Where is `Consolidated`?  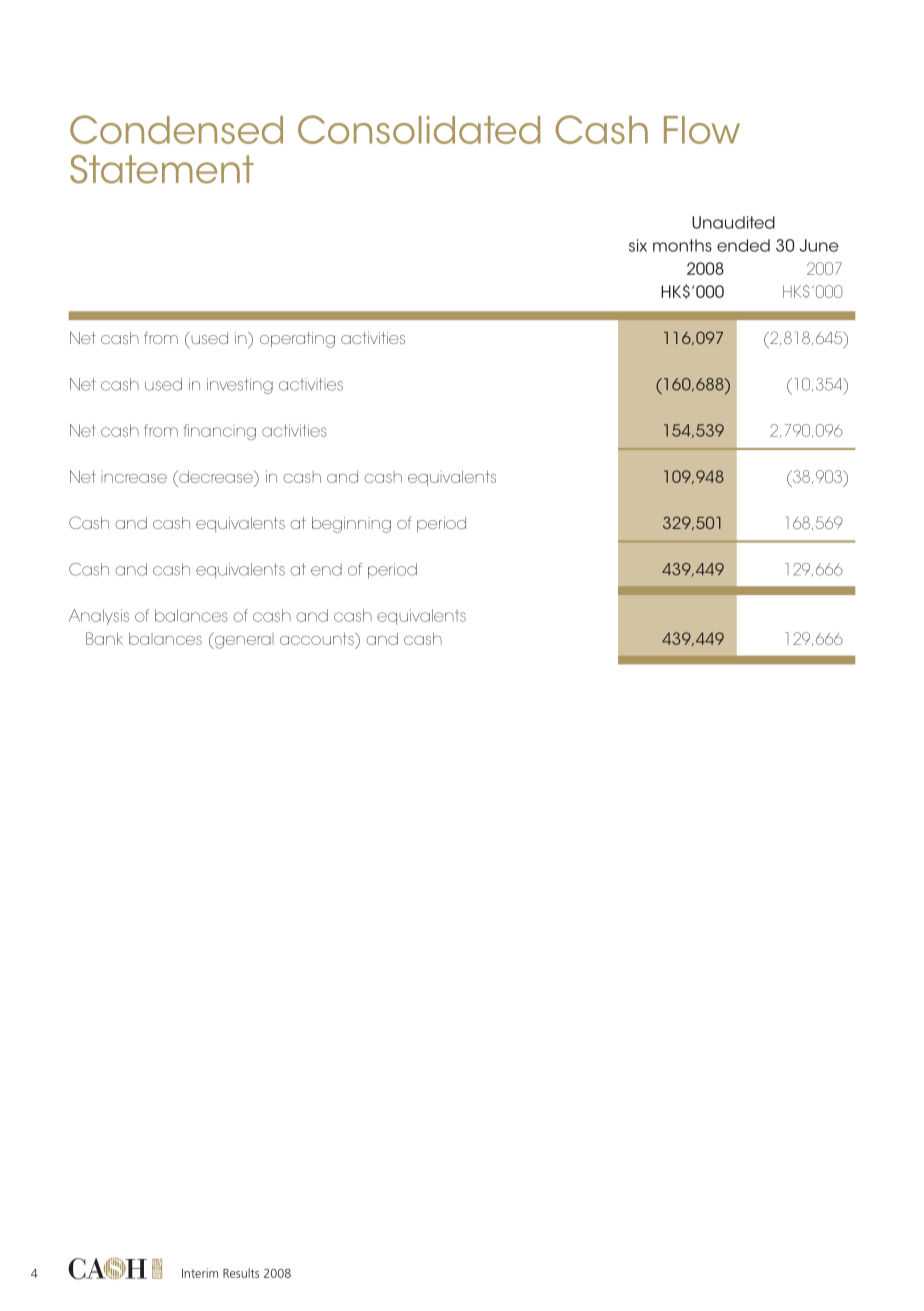 Consolidated is located at coordinates (419, 129).
